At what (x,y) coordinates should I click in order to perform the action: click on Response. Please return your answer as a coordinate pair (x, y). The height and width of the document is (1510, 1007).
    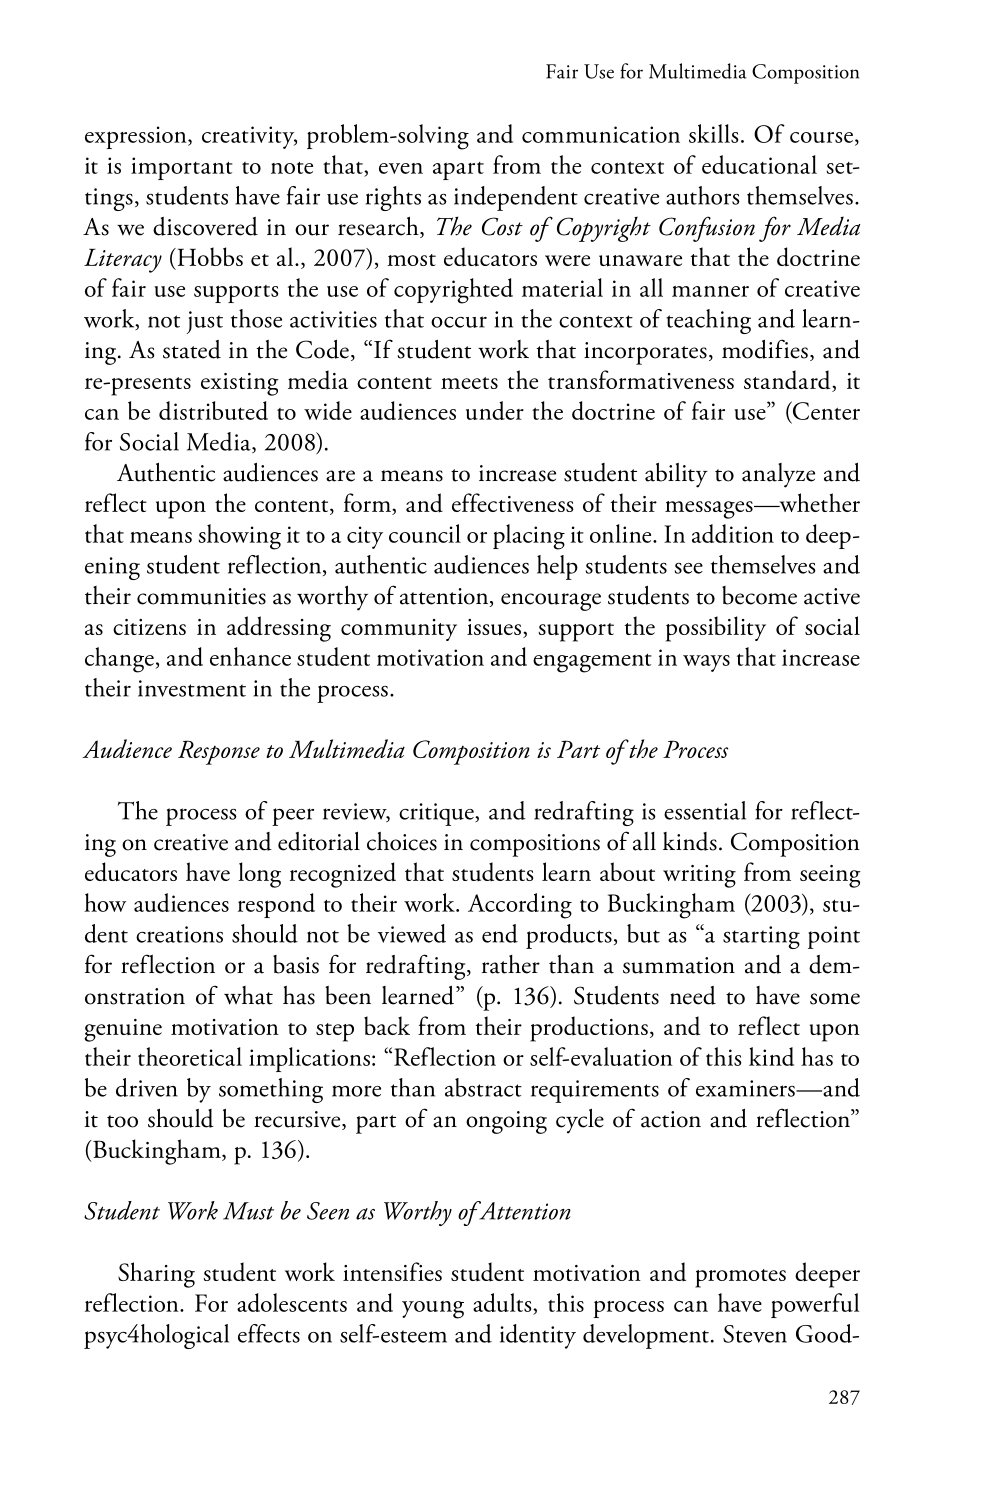
    Looking at the image, I should click on (219, 752).
